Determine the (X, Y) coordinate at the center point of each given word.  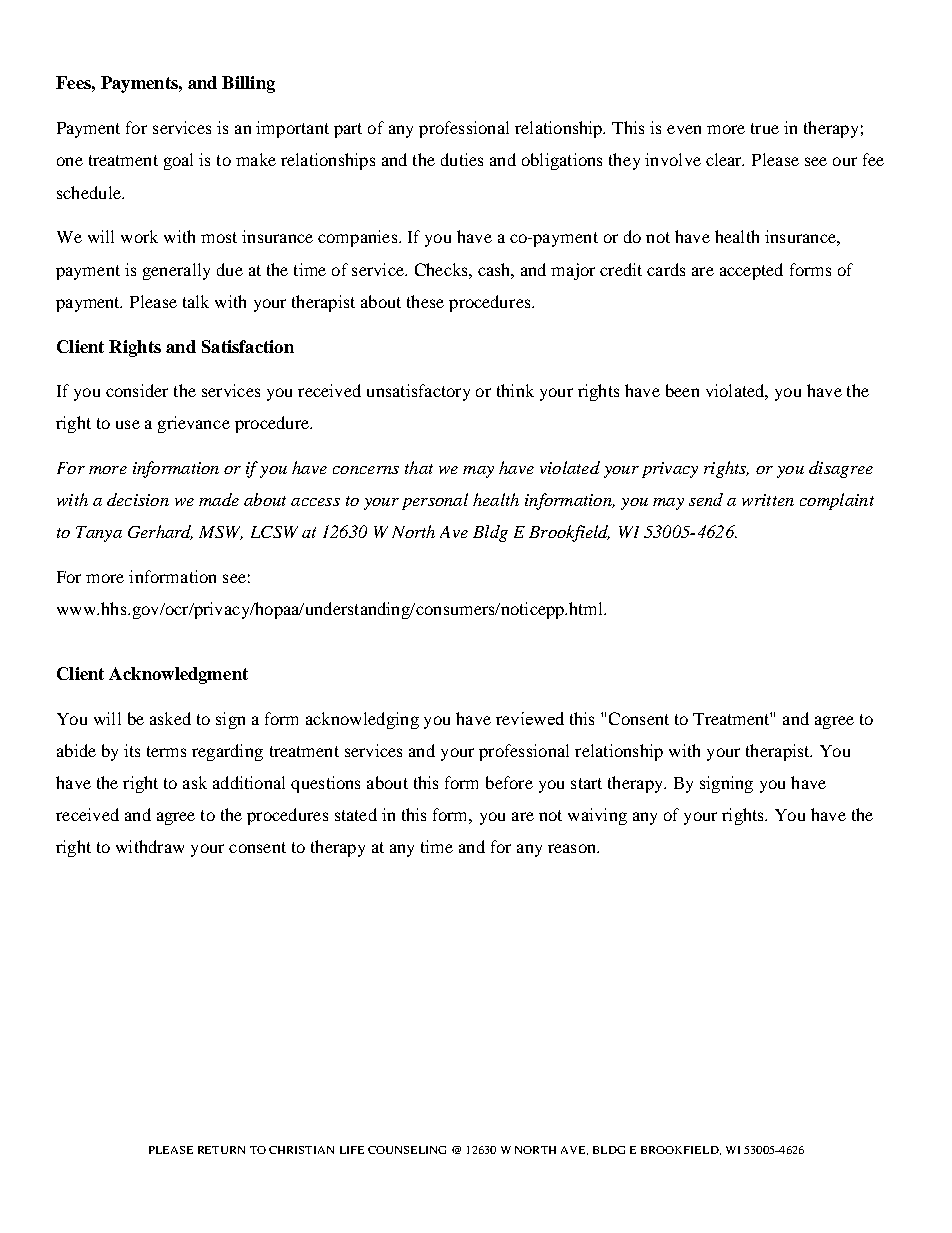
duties (462, 159)
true (765, 128)
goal (178, 161)
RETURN (221, 1150)
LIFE (352, 1150)
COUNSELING (407, 1150)
